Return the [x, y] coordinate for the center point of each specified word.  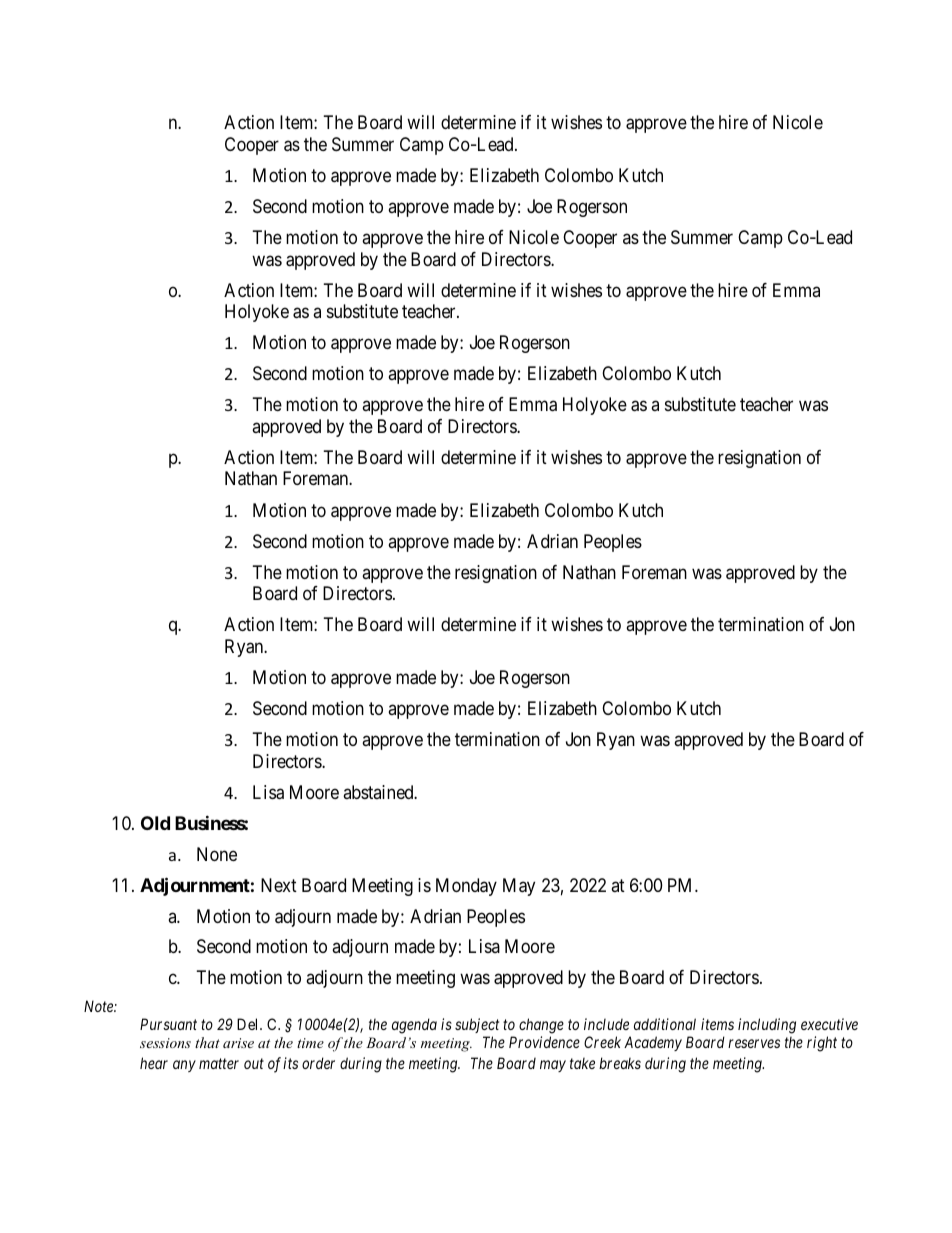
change [541, 1026]
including [767, 1026]
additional [665, 1024]
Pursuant [168, 1024]
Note [99, 1006]
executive [829, 1024]
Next [279, 885]
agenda [414, 1026]
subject [477, 1025]
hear [154, 1063]
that [207, 1042]
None [217, 854]
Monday [466, 887]
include [606, 1024]
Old [155, 823]
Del [249, 1024]
